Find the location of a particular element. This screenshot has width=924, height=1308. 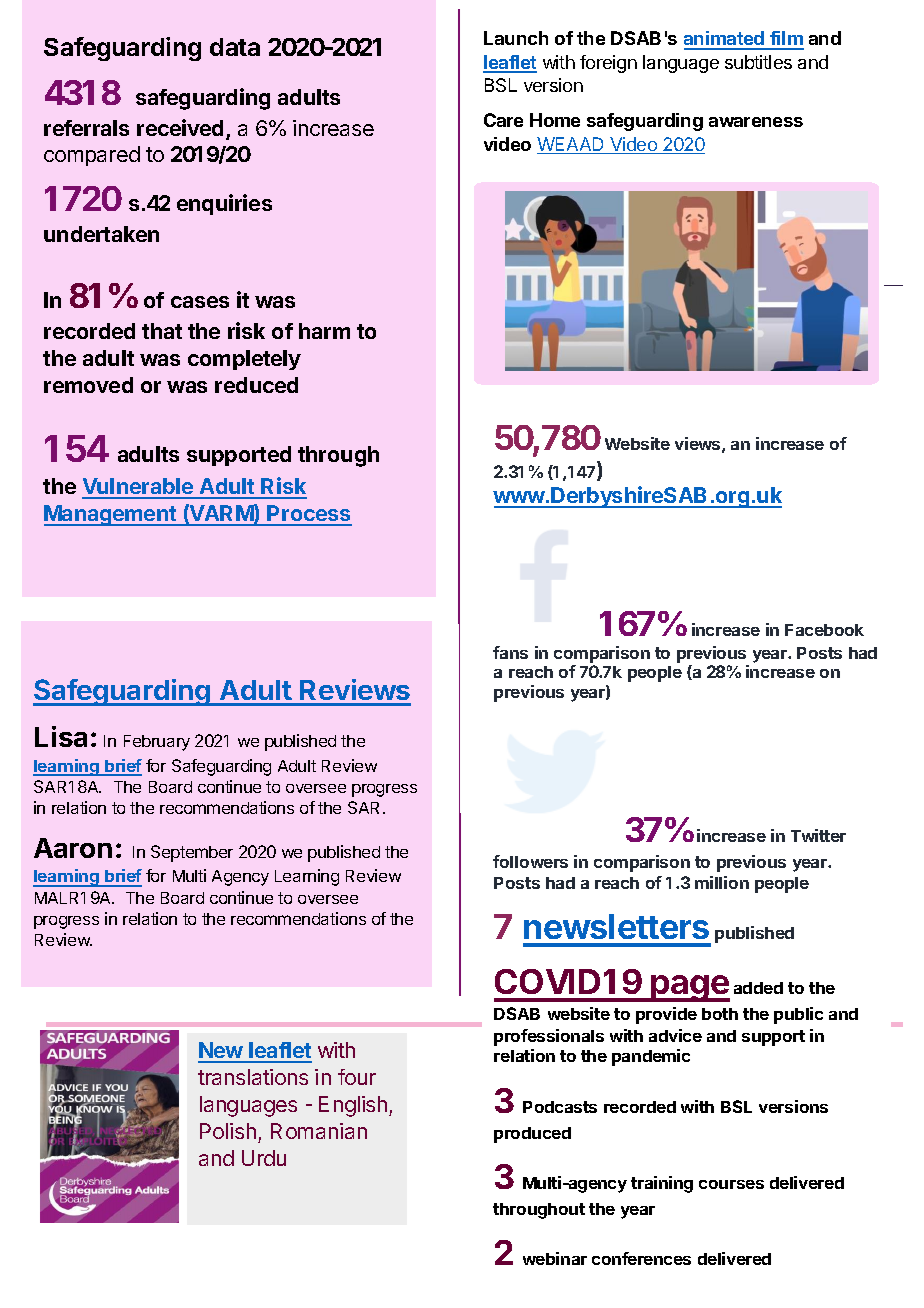

webinar is located at coordinates (555, 1258).
